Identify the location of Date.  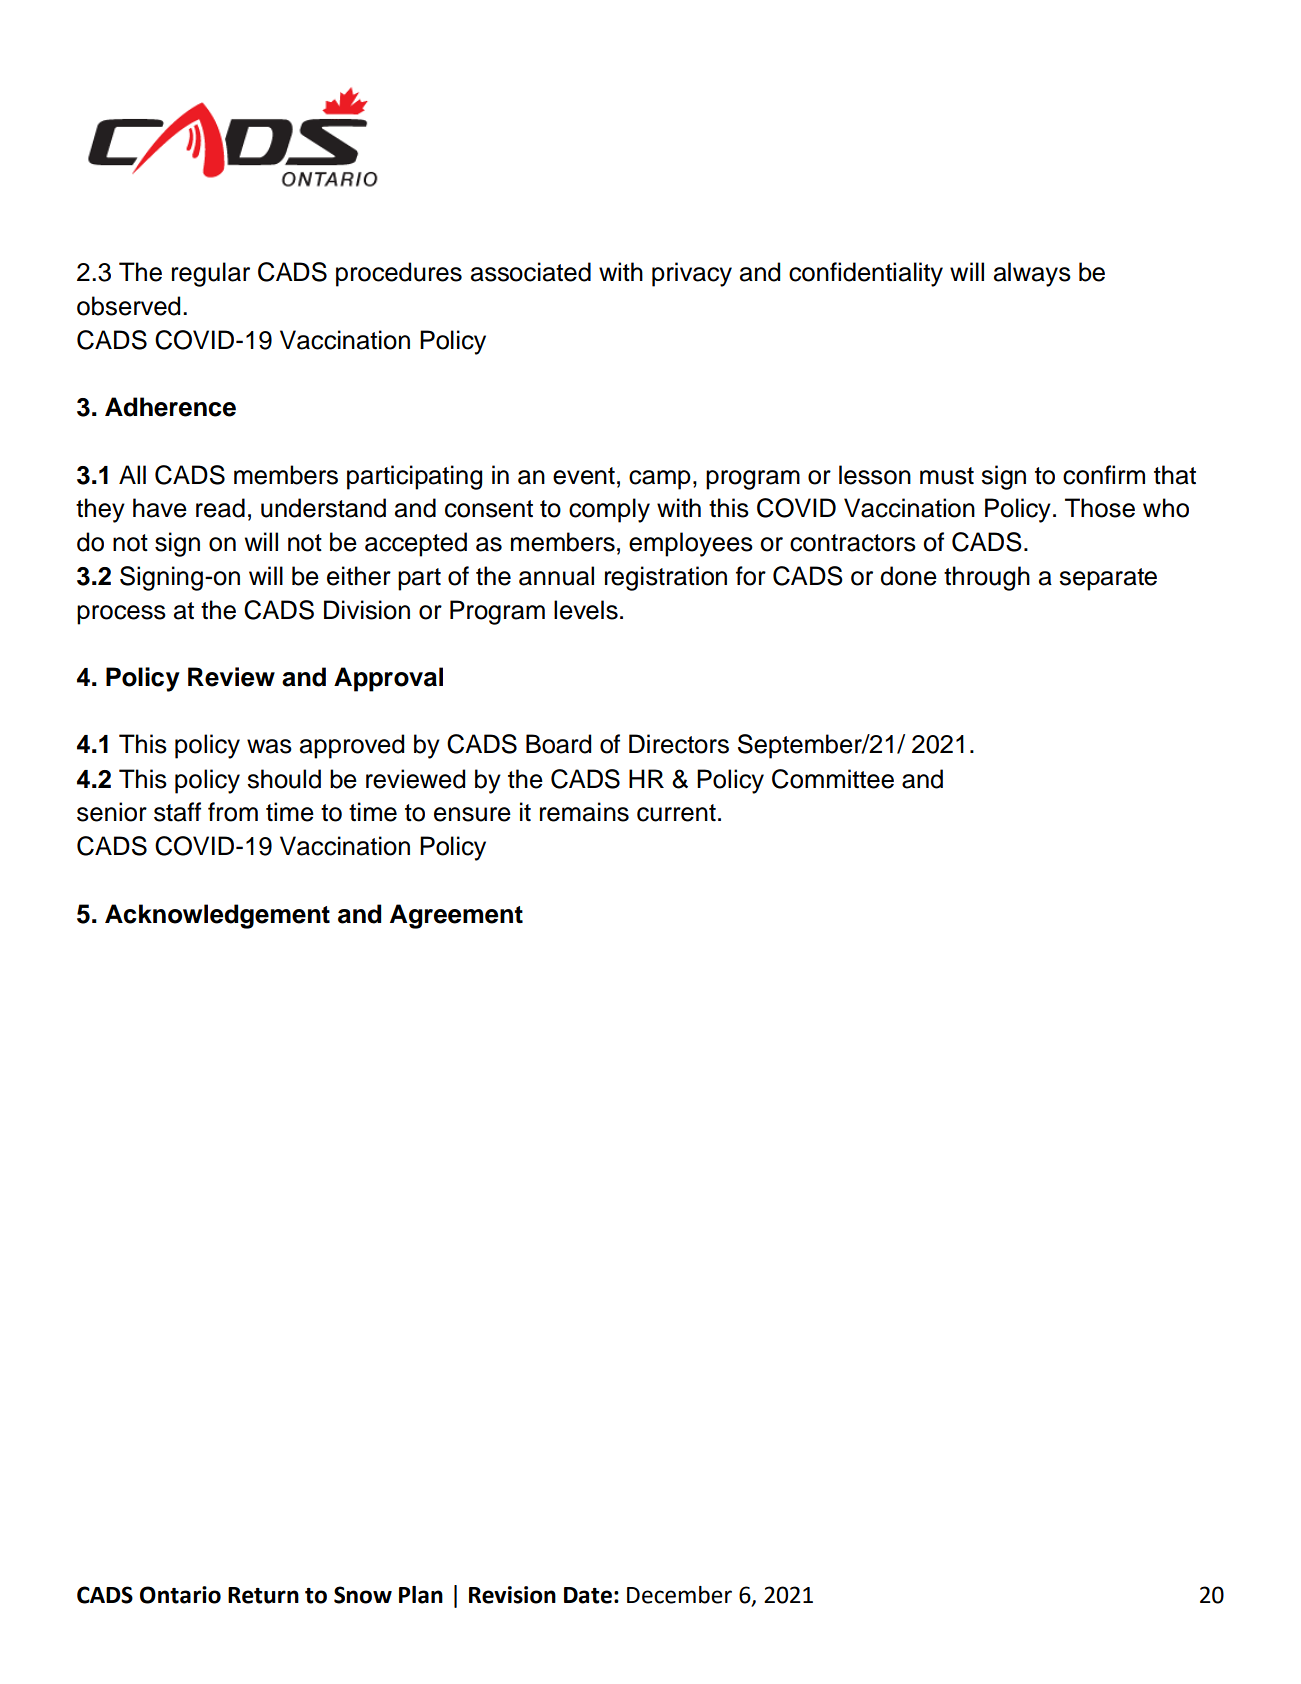
(588, 1595).
